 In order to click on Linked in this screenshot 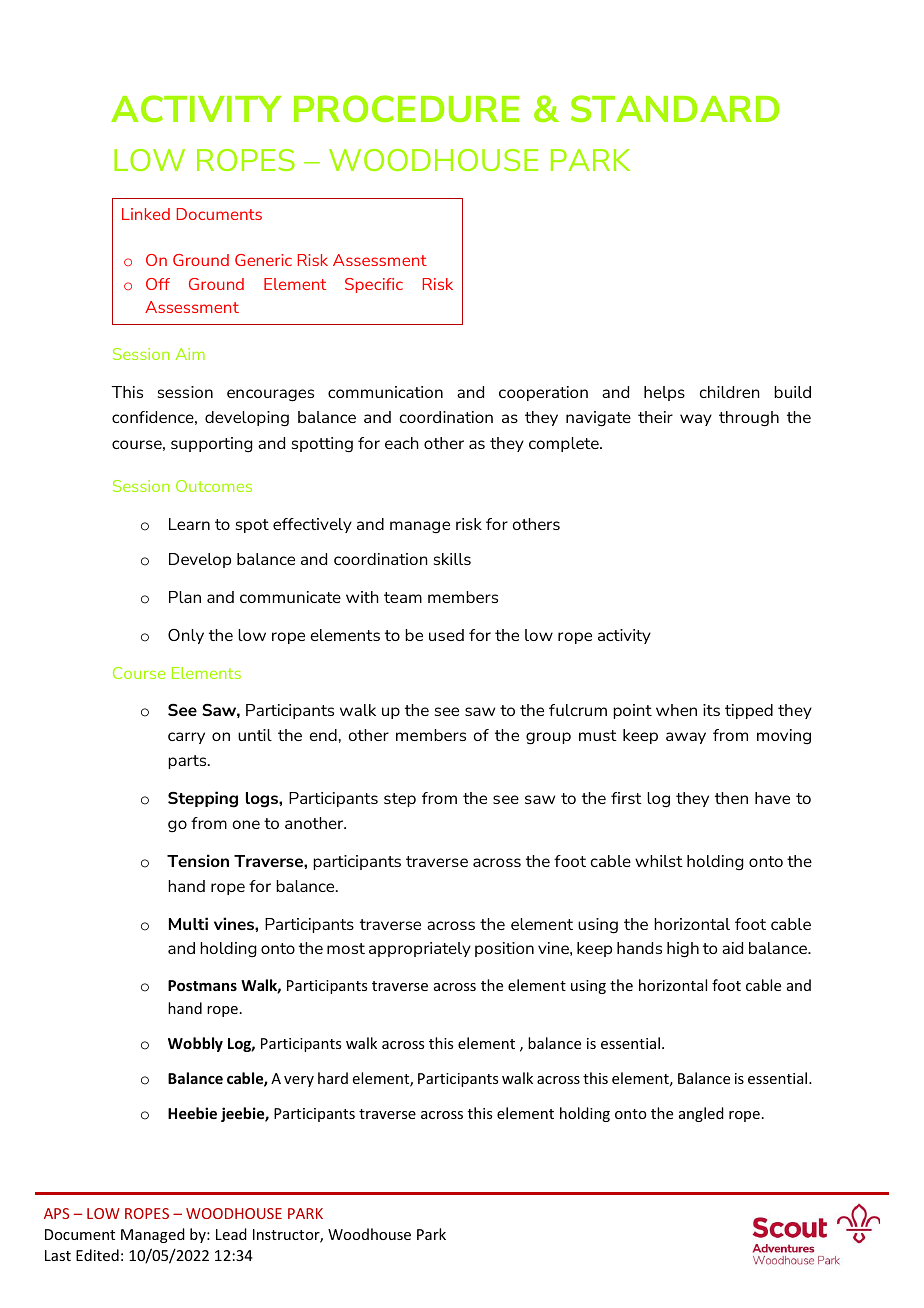, I will do `click(146, 214)`.
